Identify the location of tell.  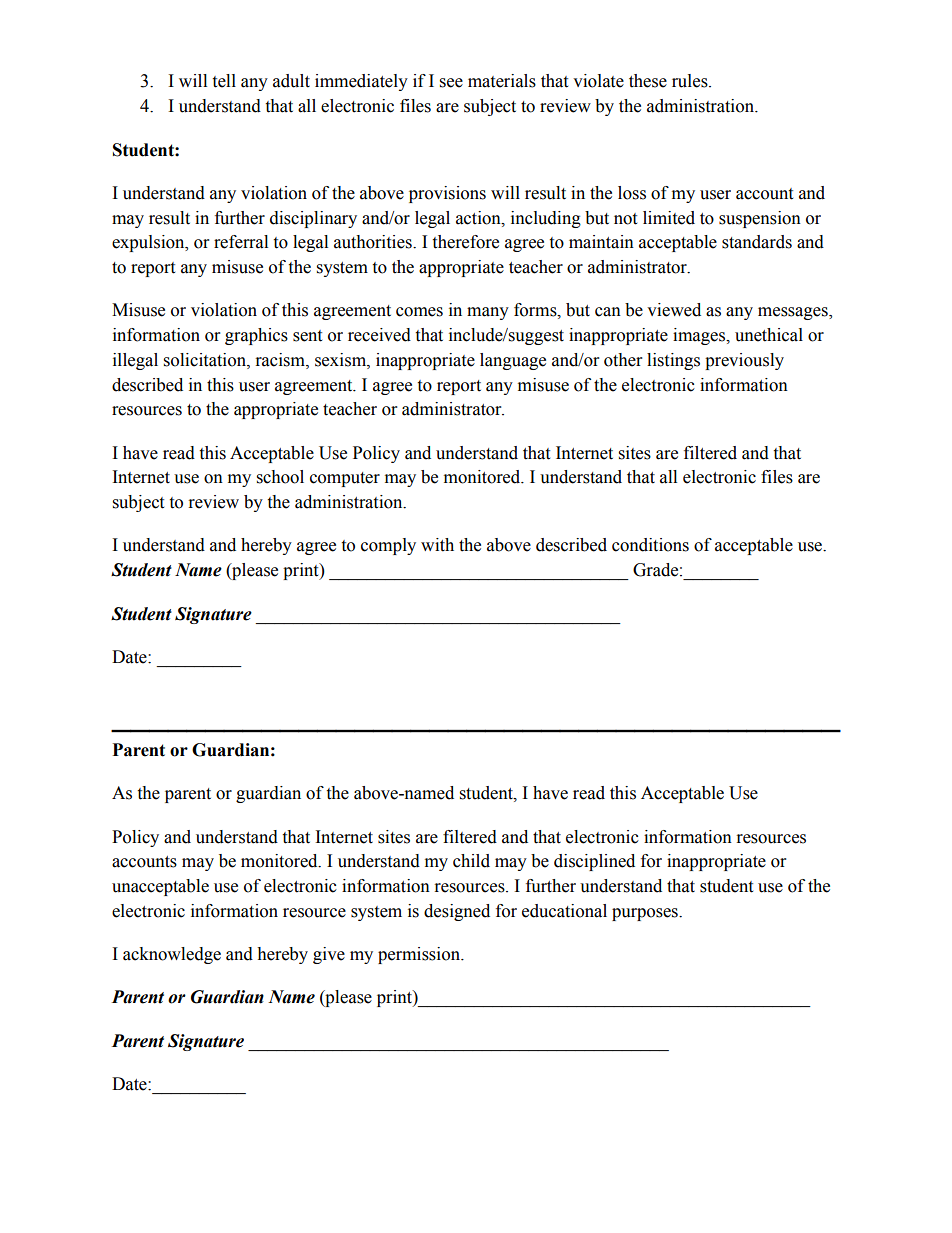
(224, 81).
